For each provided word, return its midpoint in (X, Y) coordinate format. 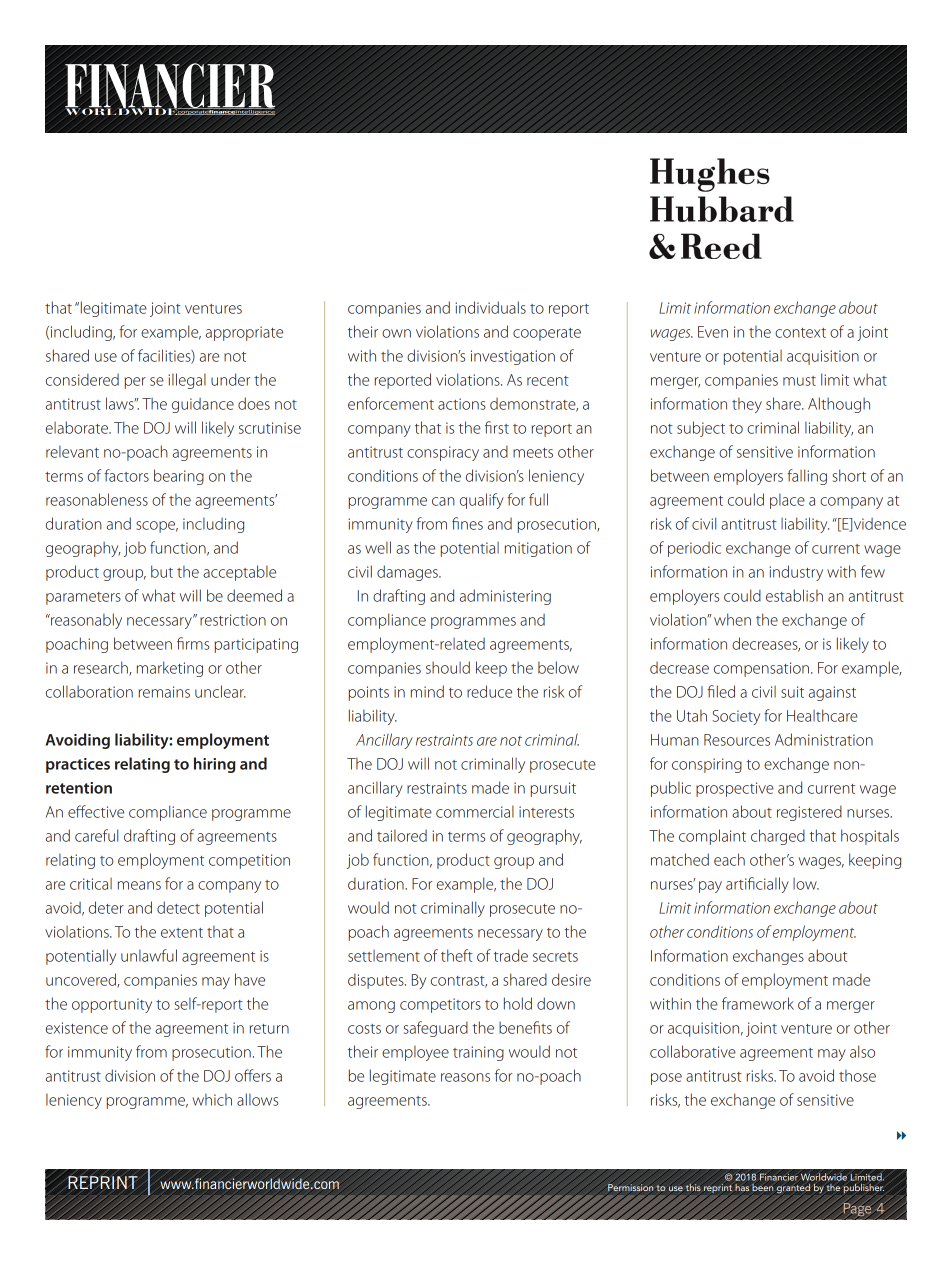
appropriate (244, 333)
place (787, 501)
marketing (170, 669)
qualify (482, 501)
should (448, 667)
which (212, 1100)
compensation (761, 669)
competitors (440, 1005)
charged (778, 837)
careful (96, 835)
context (800, 333)
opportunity (112, 1005)
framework (758, 1003)
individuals (490, 307)
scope (157, 527)
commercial (475, 812)
